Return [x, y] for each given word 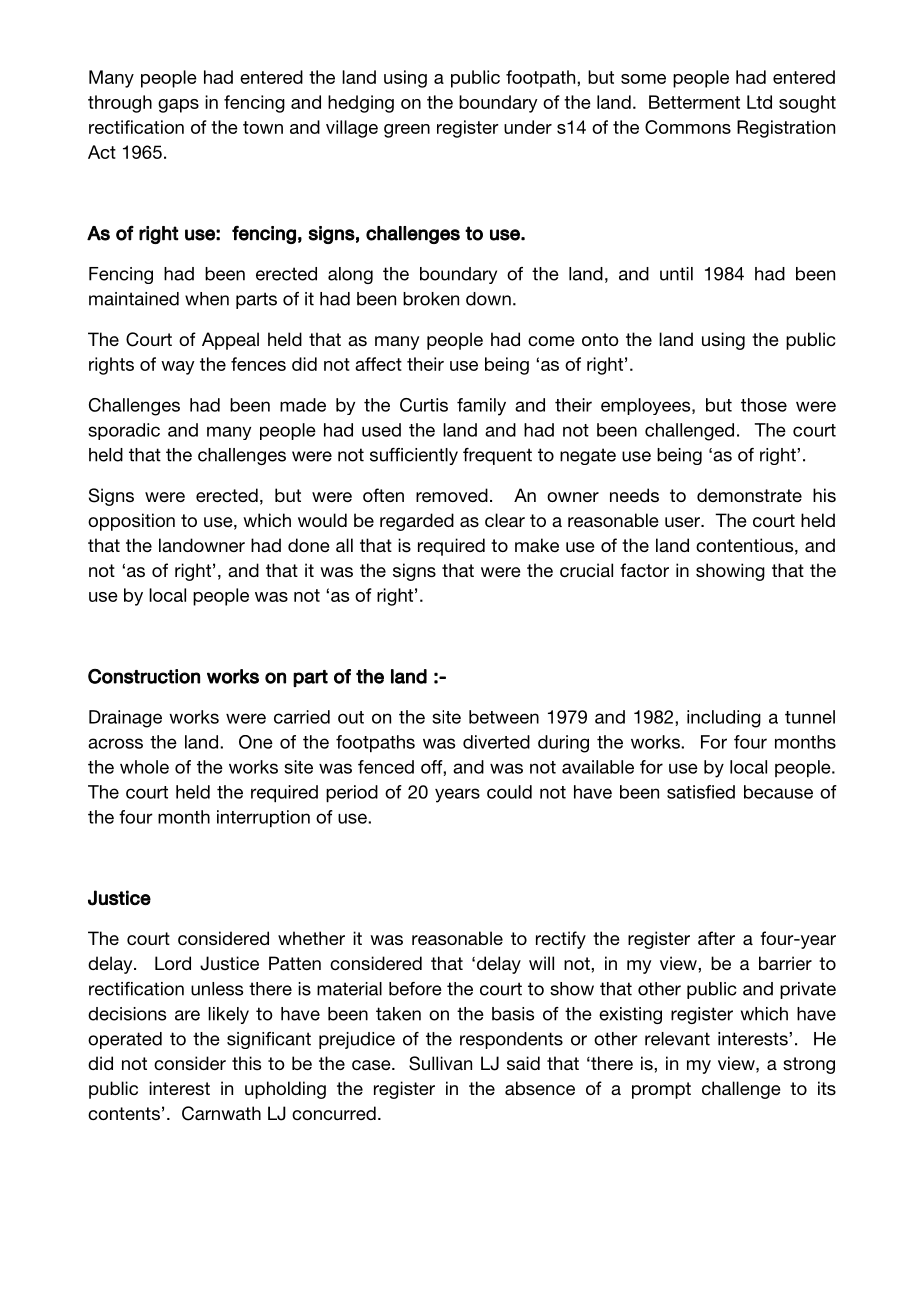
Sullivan [440, 1063]
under [528, 127]
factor [644, 570]
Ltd [759, 102]
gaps [178, 106]
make [537, 545]
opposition [131, 522]
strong [809, 1065]
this [246, 1063]
